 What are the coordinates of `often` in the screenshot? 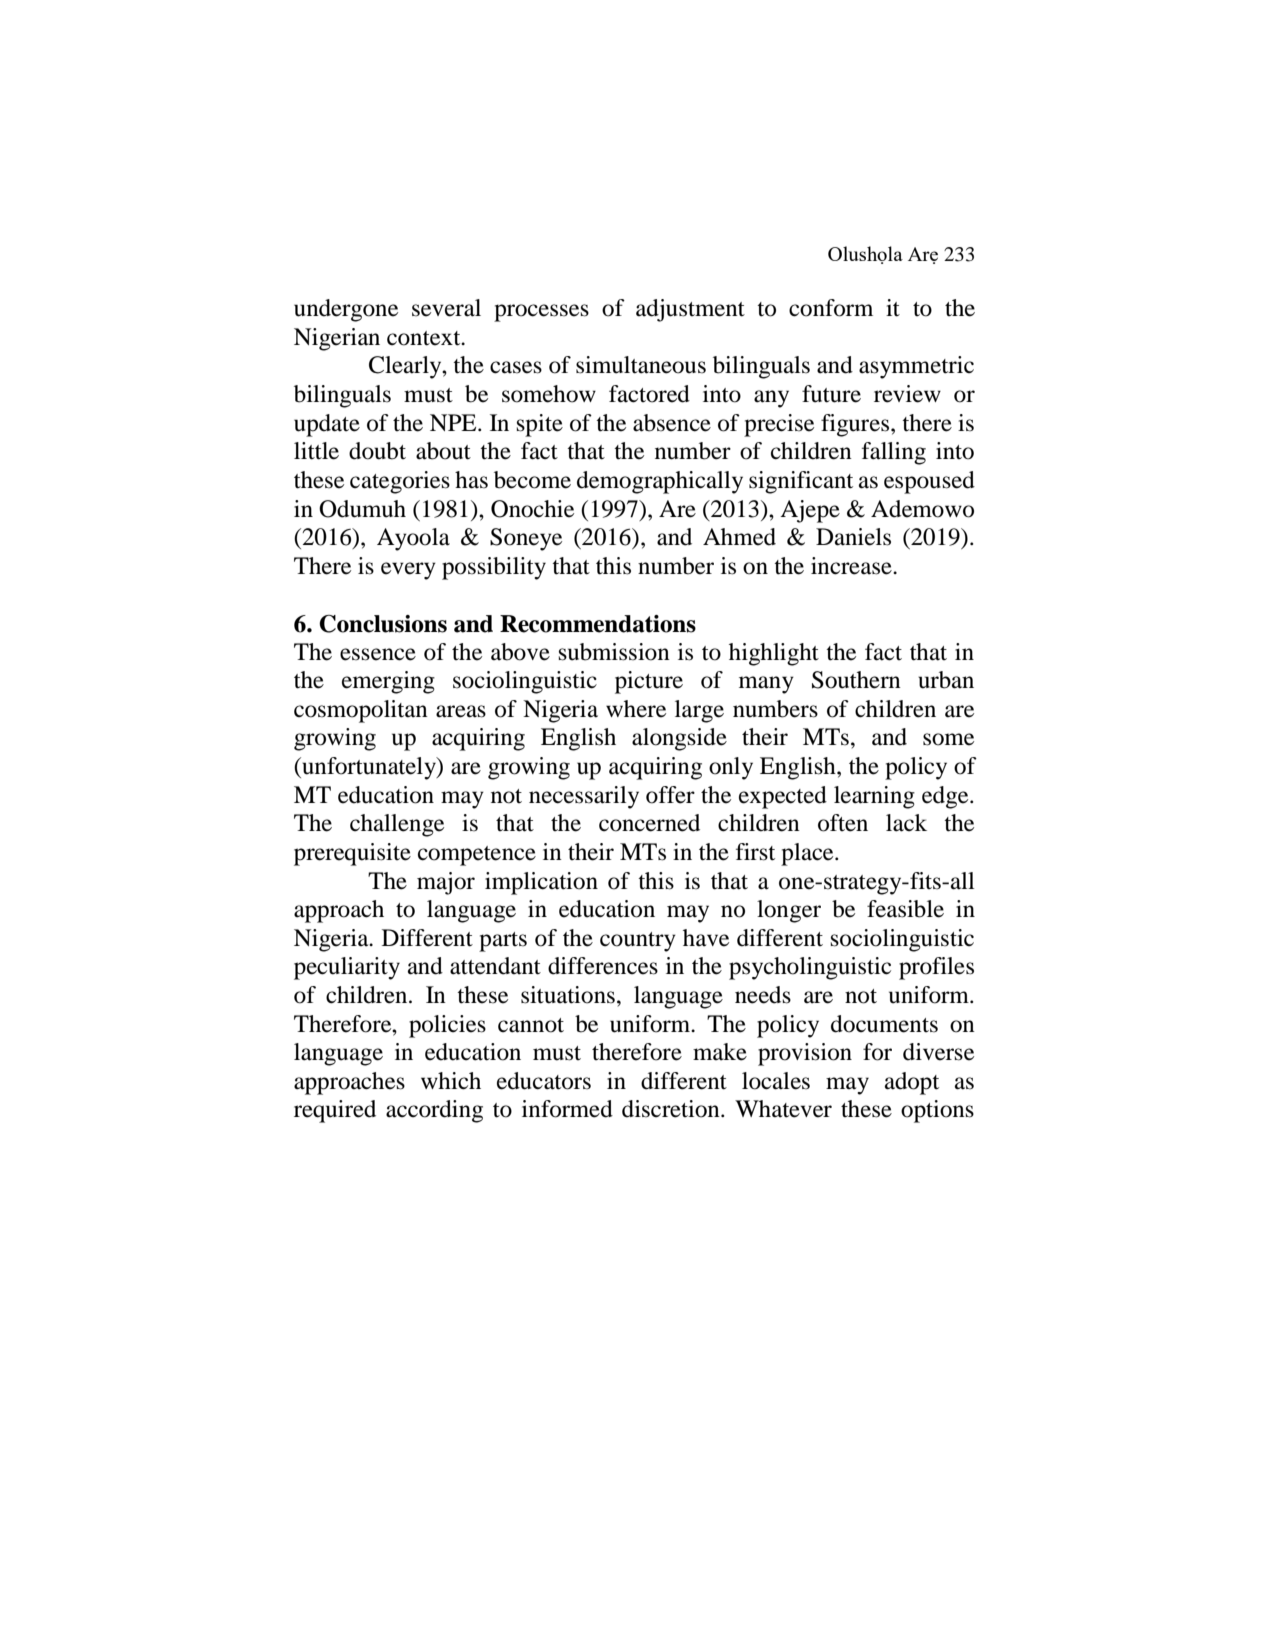 It's located at (843, 823).
